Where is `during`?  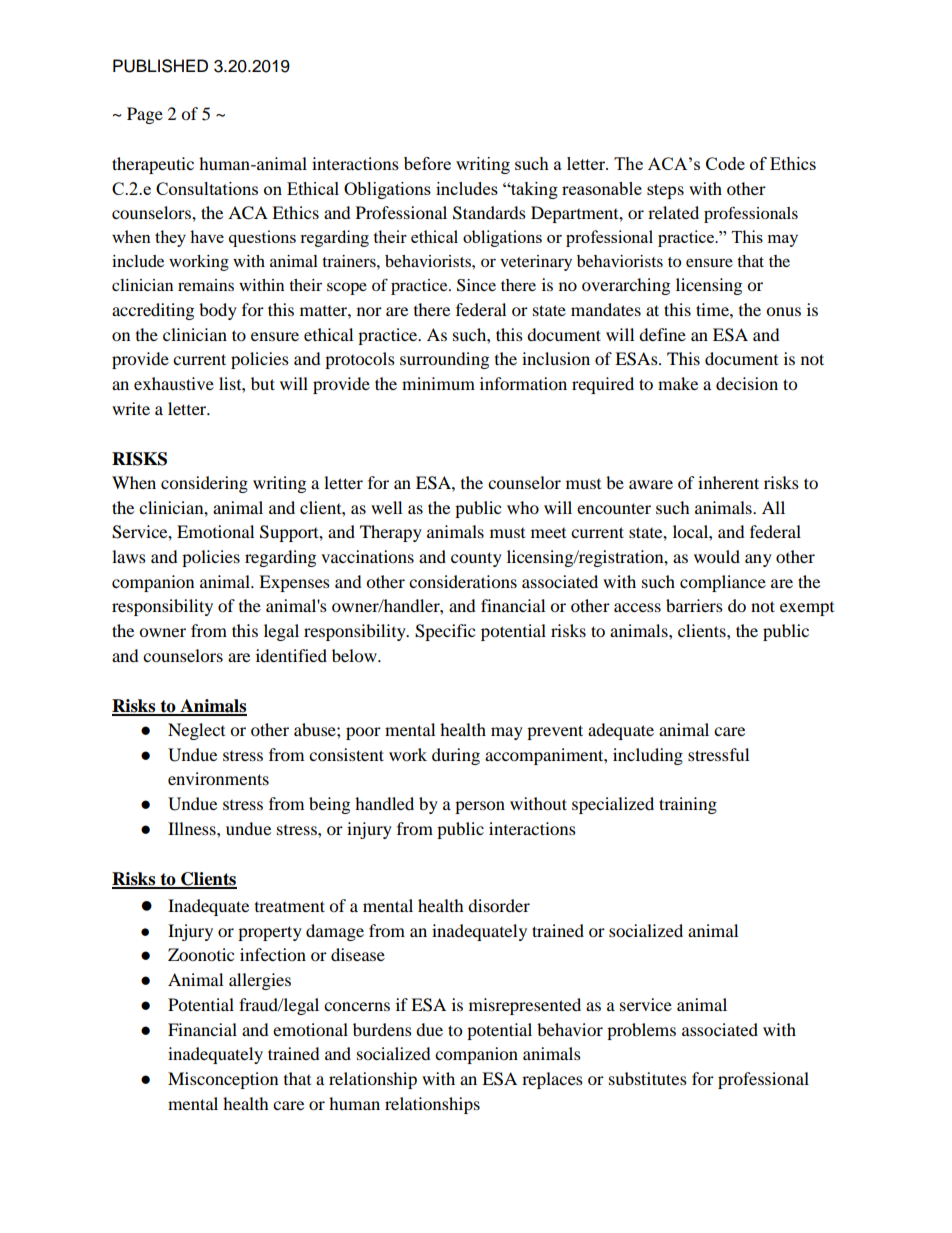
during is located at coordinates (456, 756).
